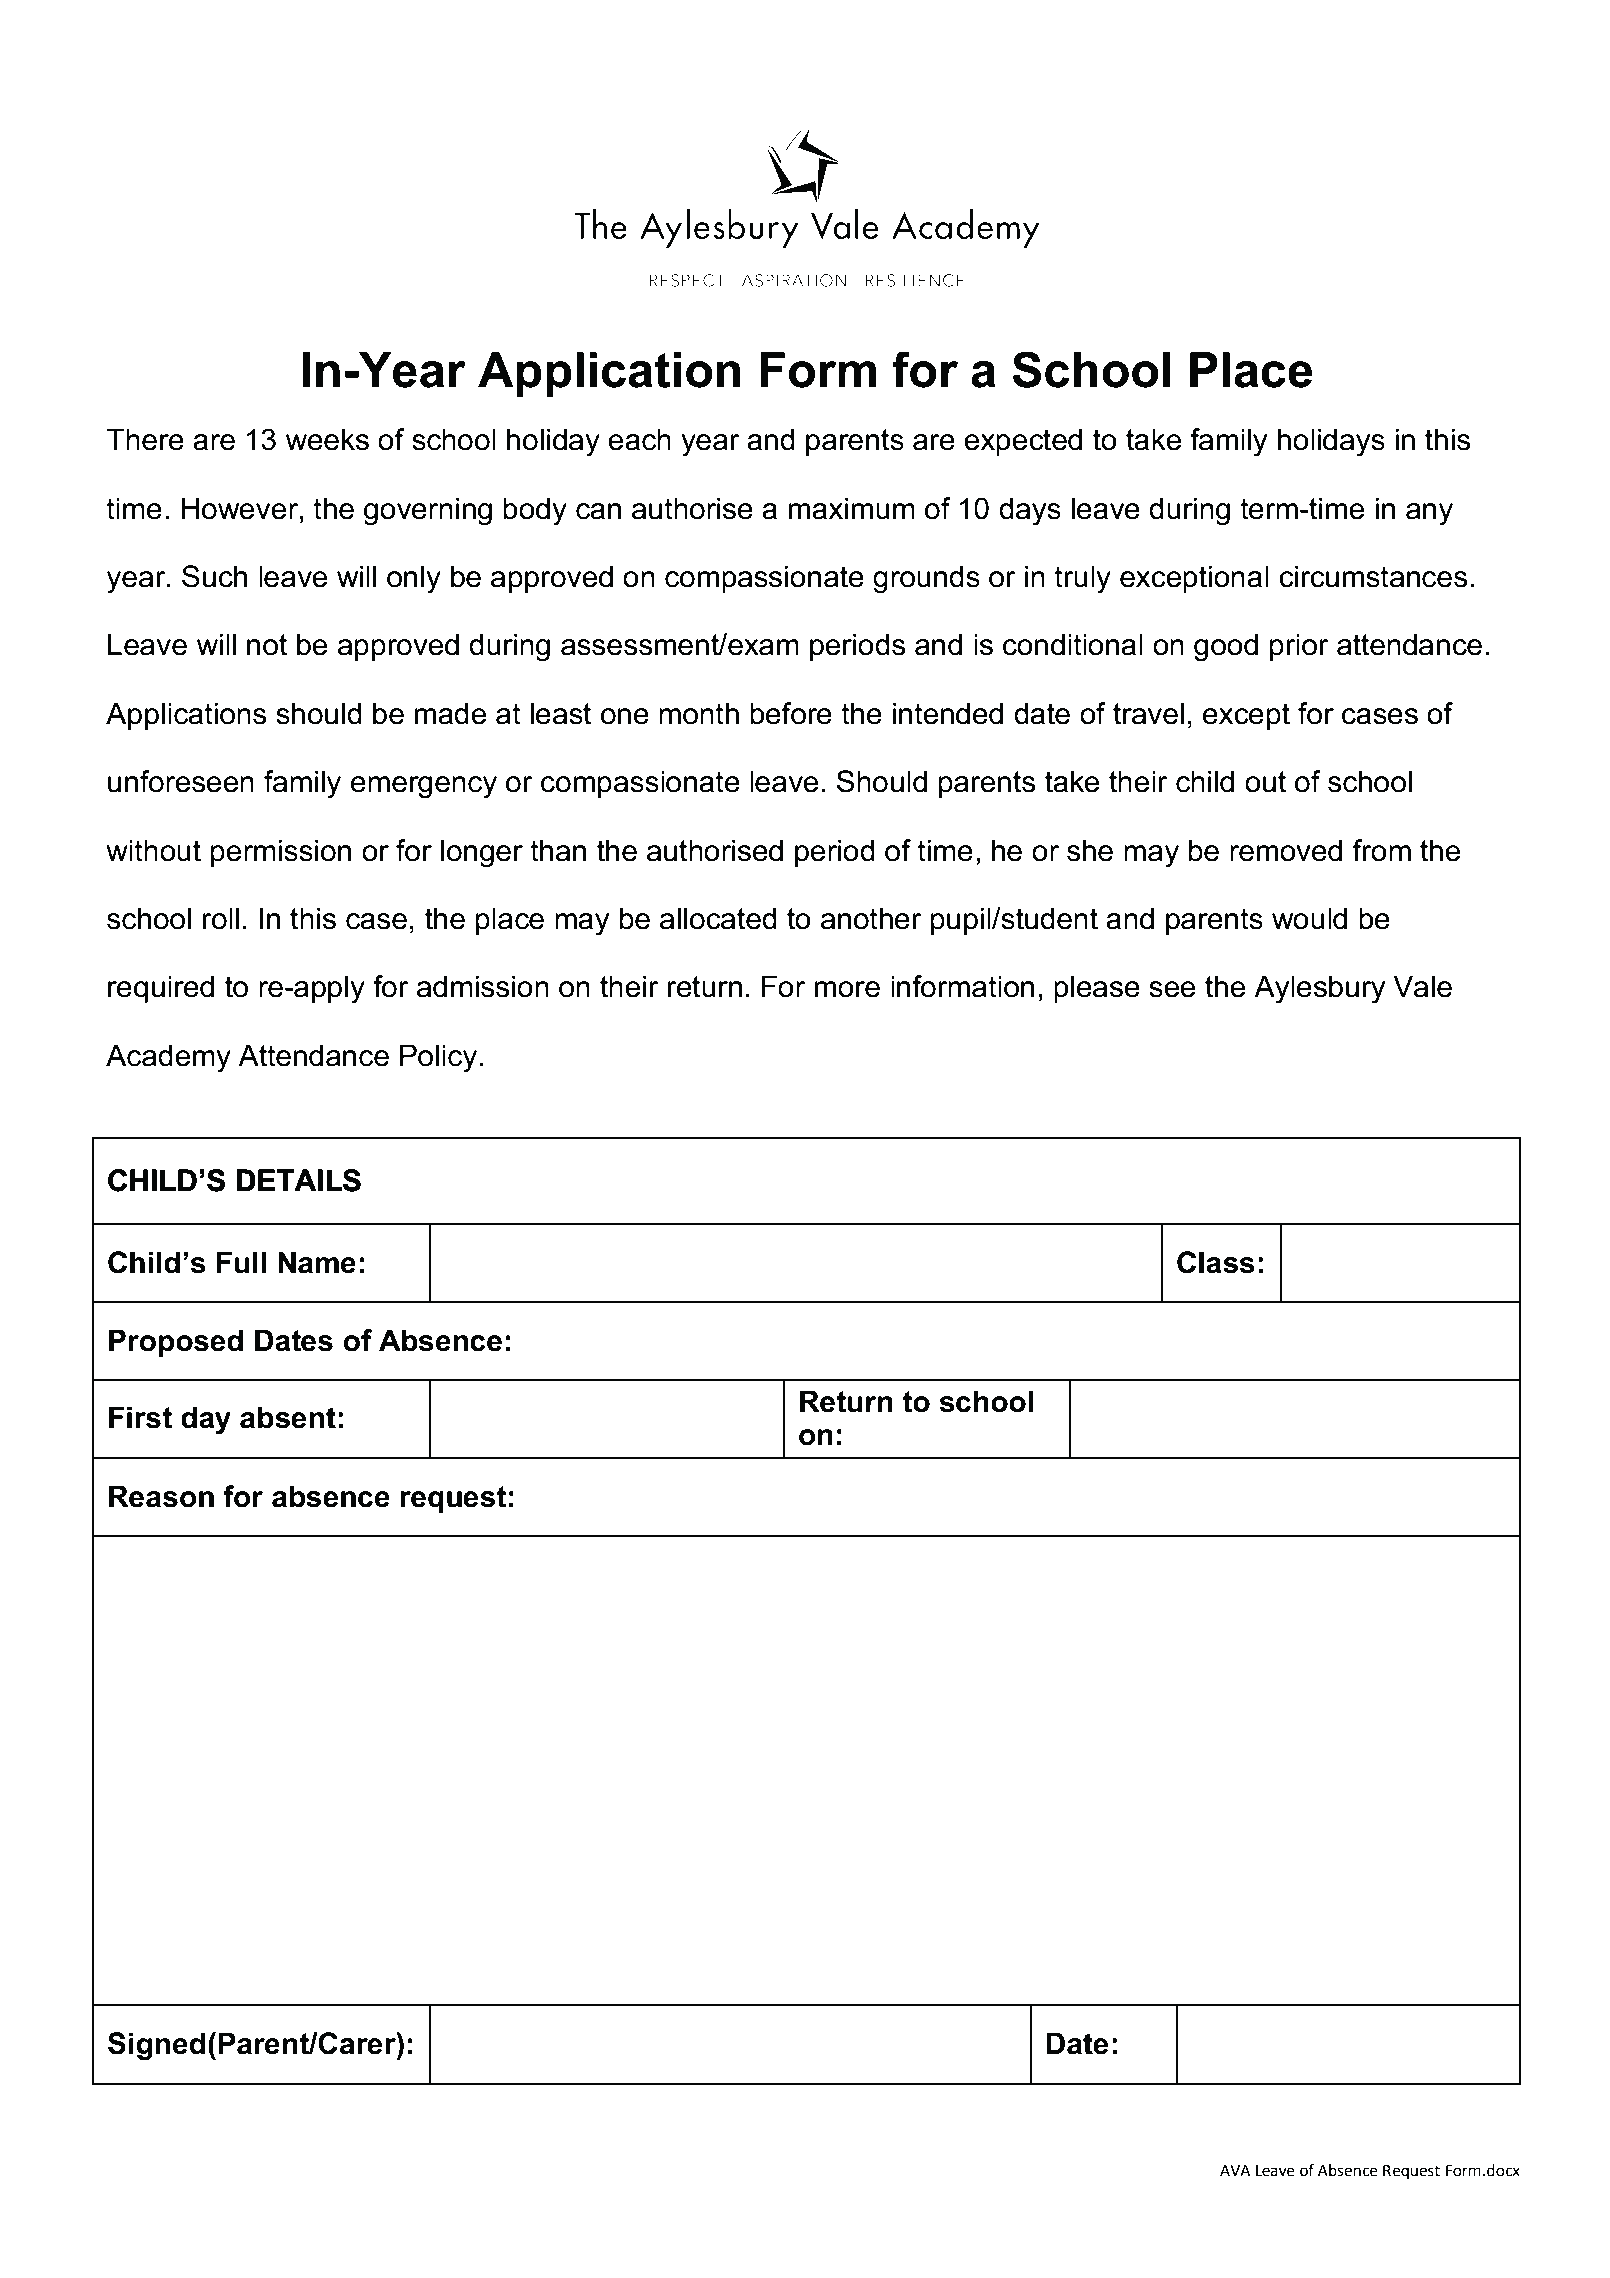  I want to click on Academy, so click(168, 1058).
